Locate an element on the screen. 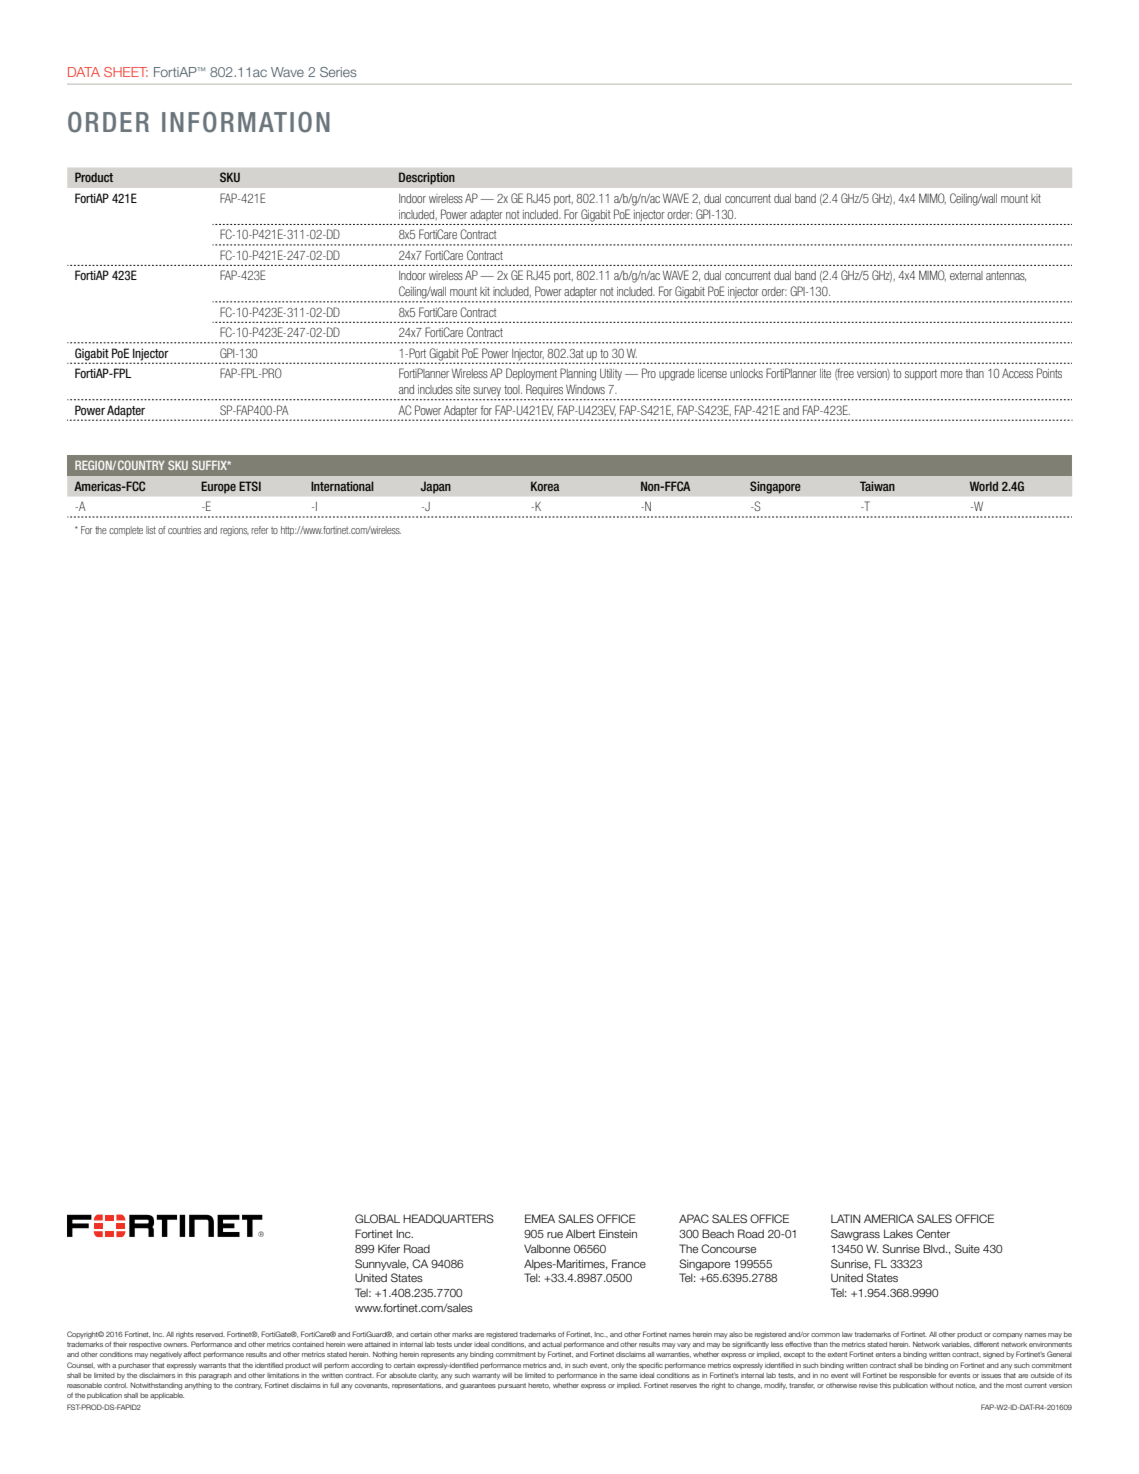  variables is located at coordinates (956, 1345).
